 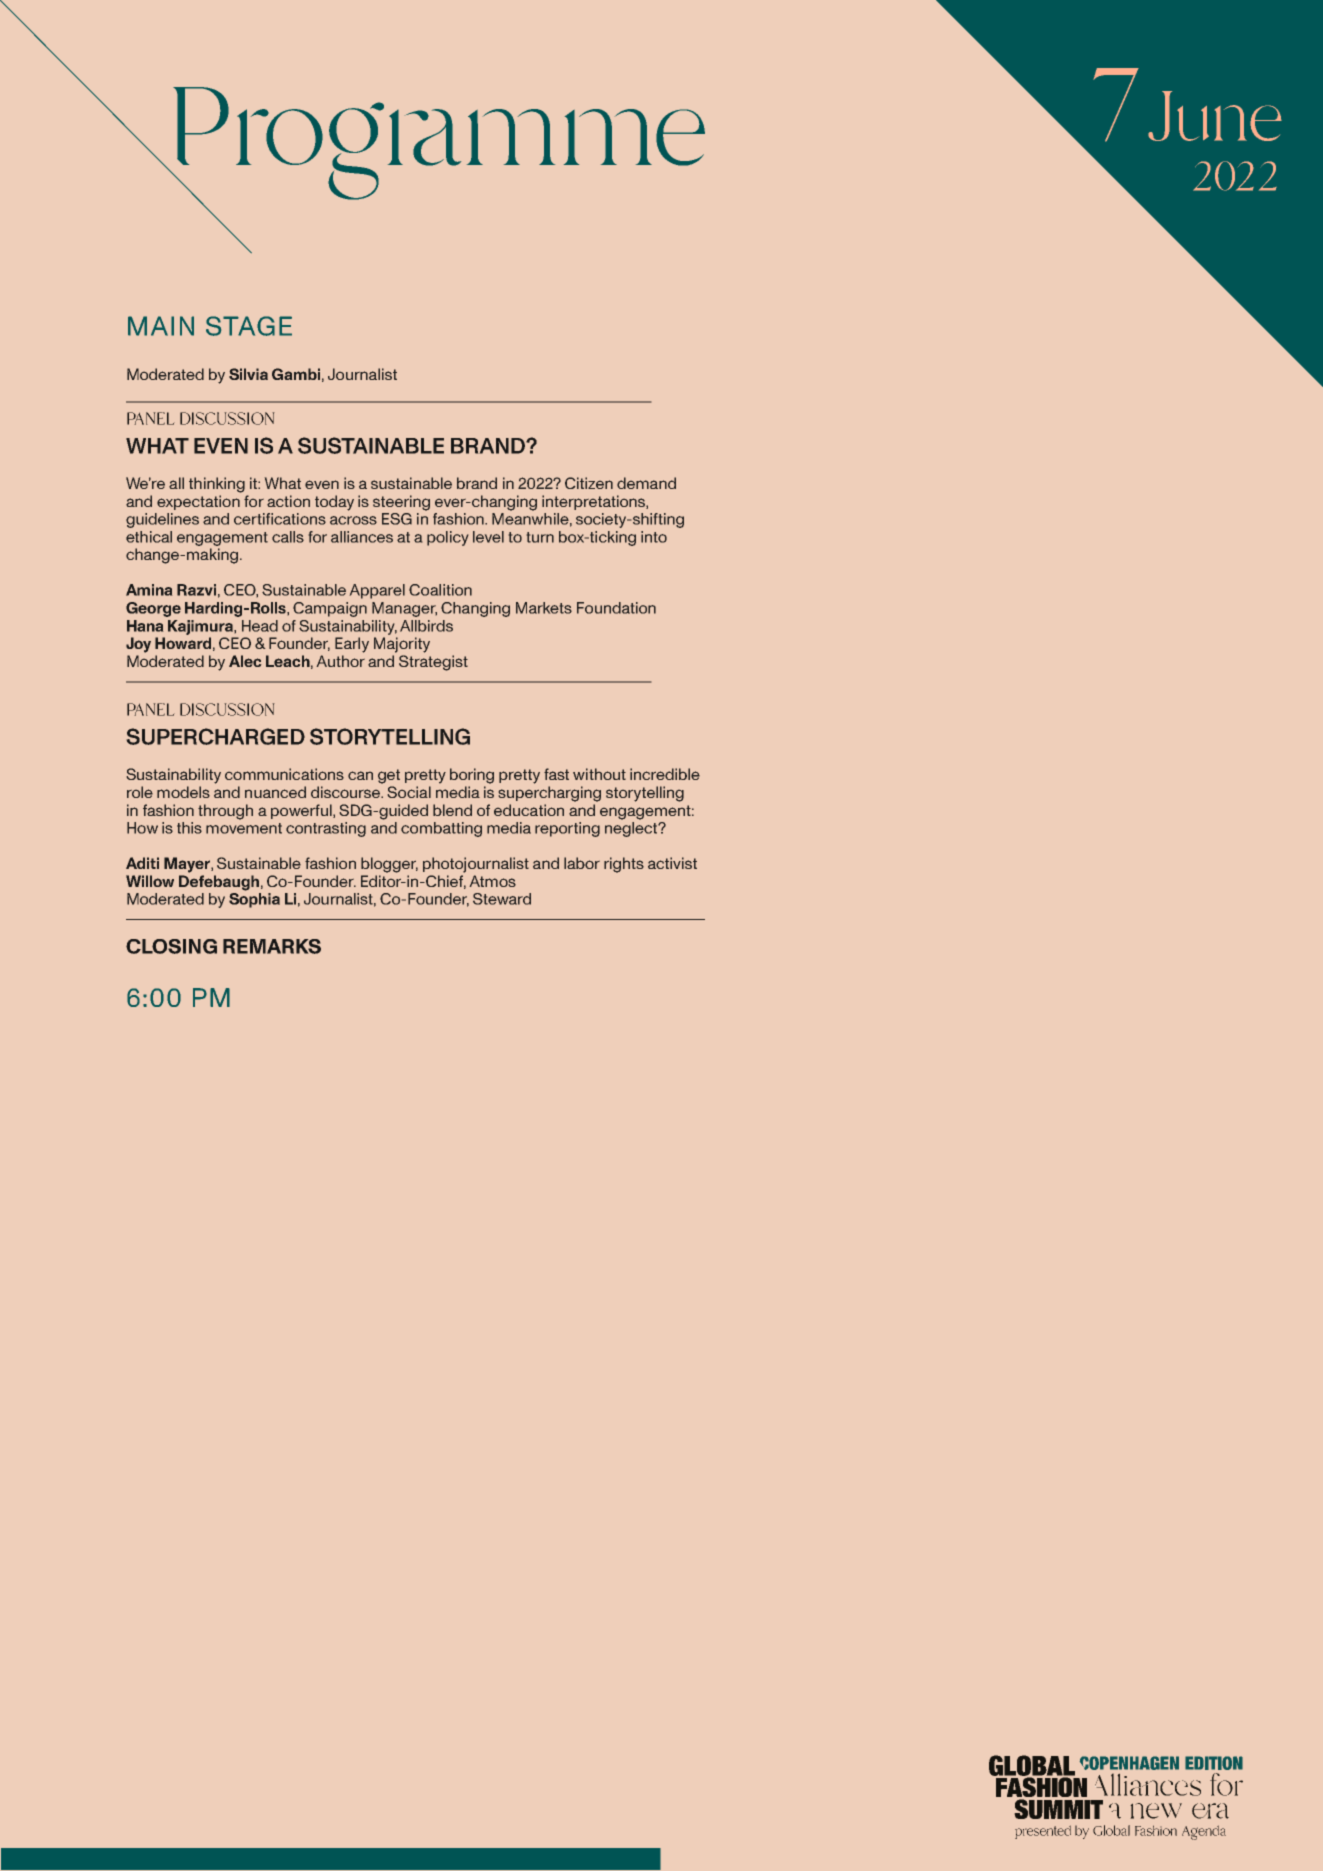 What do you see at coordinates (1204, 1832) in the screenshot?
I see `Agenda` at bounding box center [1204, 1832].
